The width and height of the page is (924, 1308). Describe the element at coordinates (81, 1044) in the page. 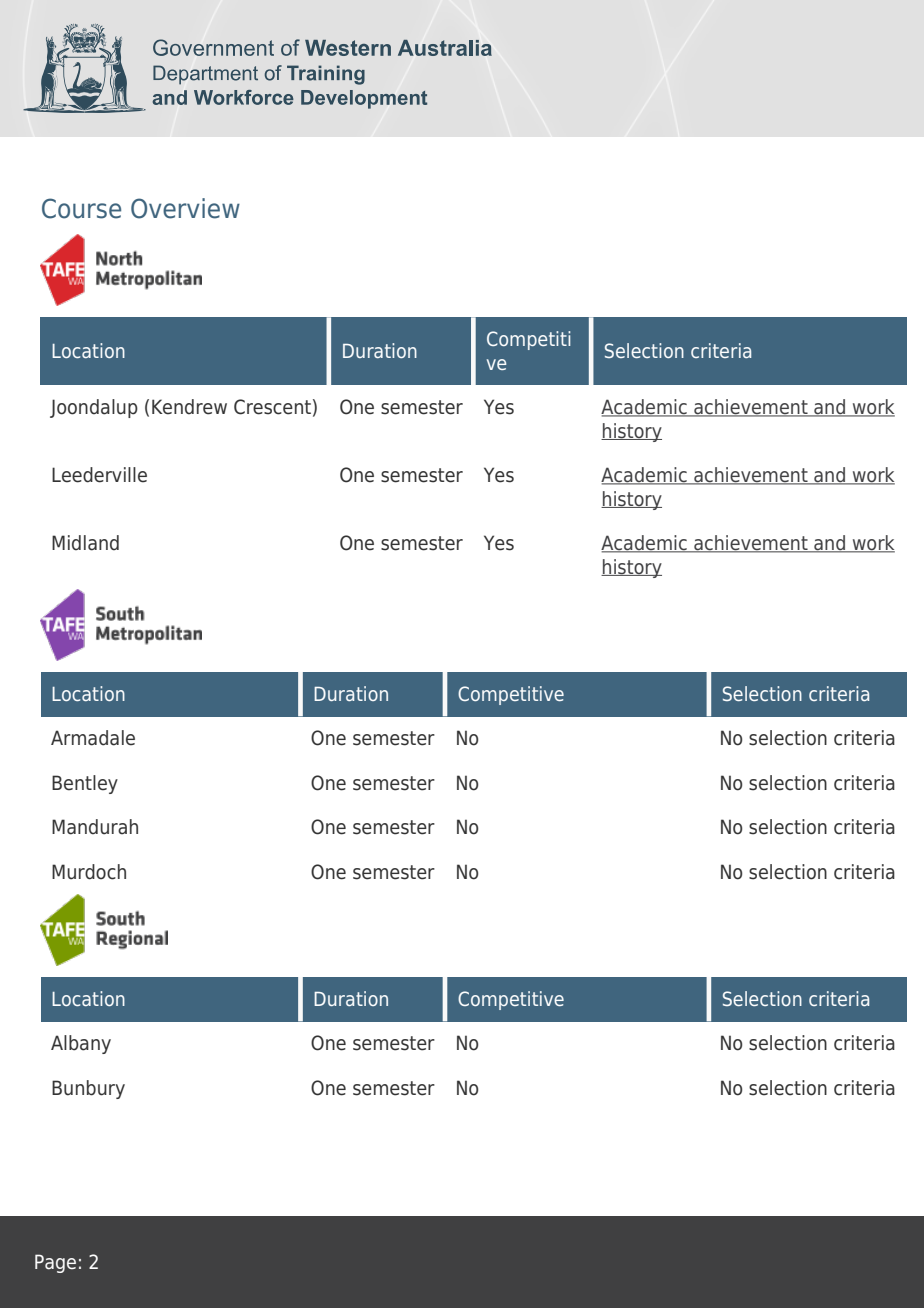

I see `Albany` at that location.
